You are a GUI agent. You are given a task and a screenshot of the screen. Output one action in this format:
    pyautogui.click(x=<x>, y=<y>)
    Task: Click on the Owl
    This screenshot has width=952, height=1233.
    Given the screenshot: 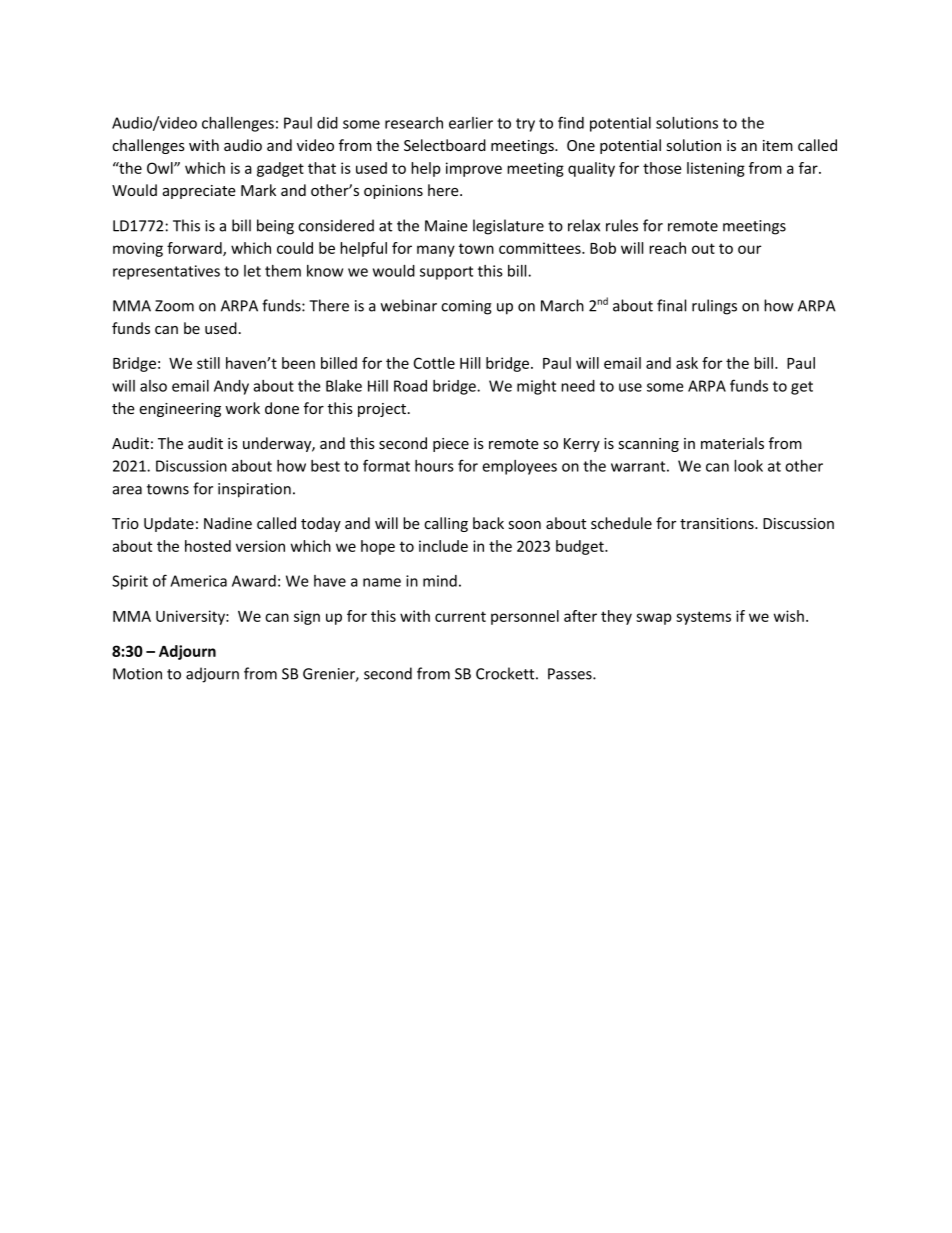 What is the action you would take?
    pyautogui.click(x=161, y=168)
